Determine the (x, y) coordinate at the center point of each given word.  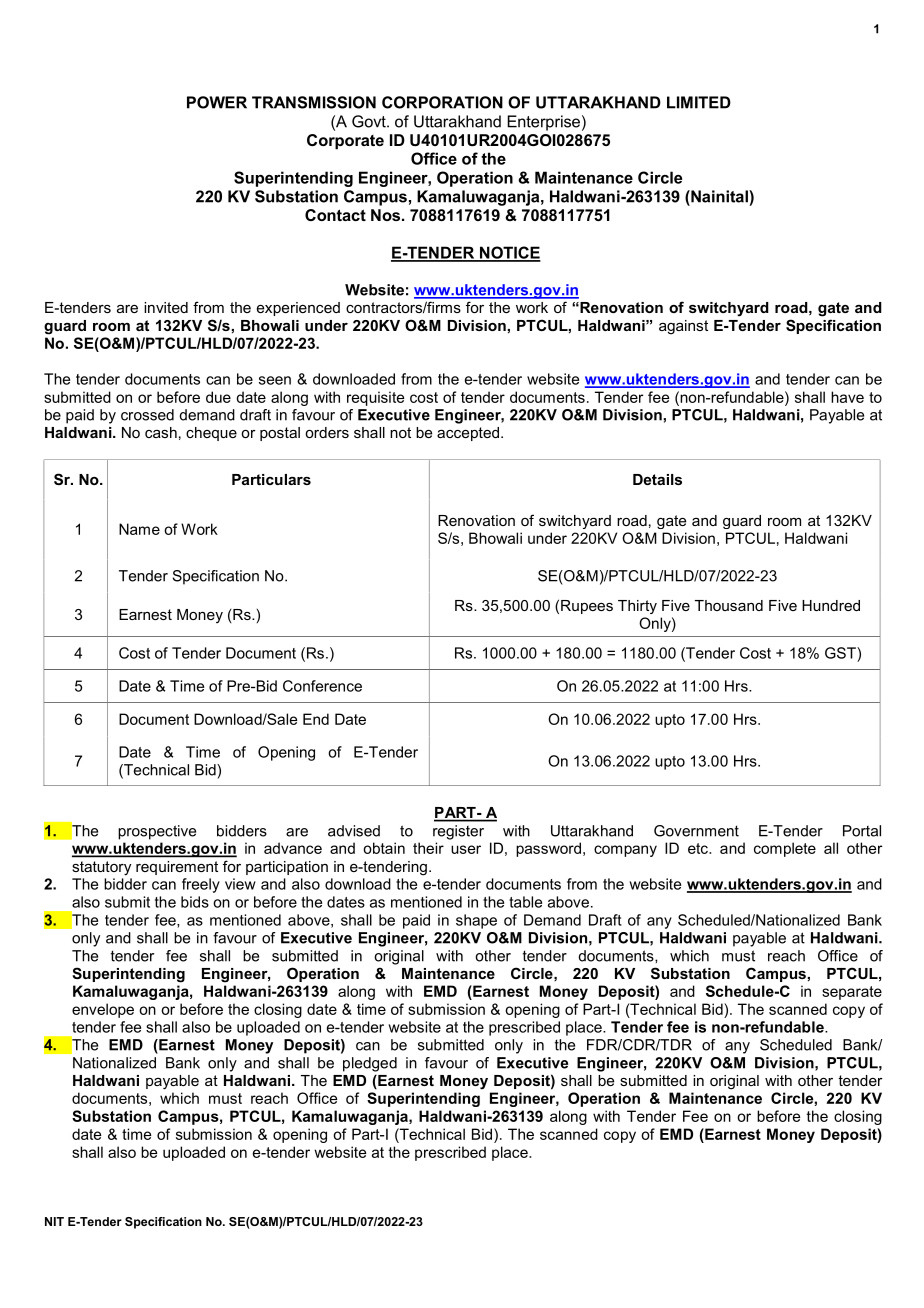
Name (139, 529)
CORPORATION (442, 102)
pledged (370, 1064)
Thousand (729, 605)
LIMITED (699, 102)
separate (852, 993)
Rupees (587, 607)
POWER (217, 102)
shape (476, 921)
